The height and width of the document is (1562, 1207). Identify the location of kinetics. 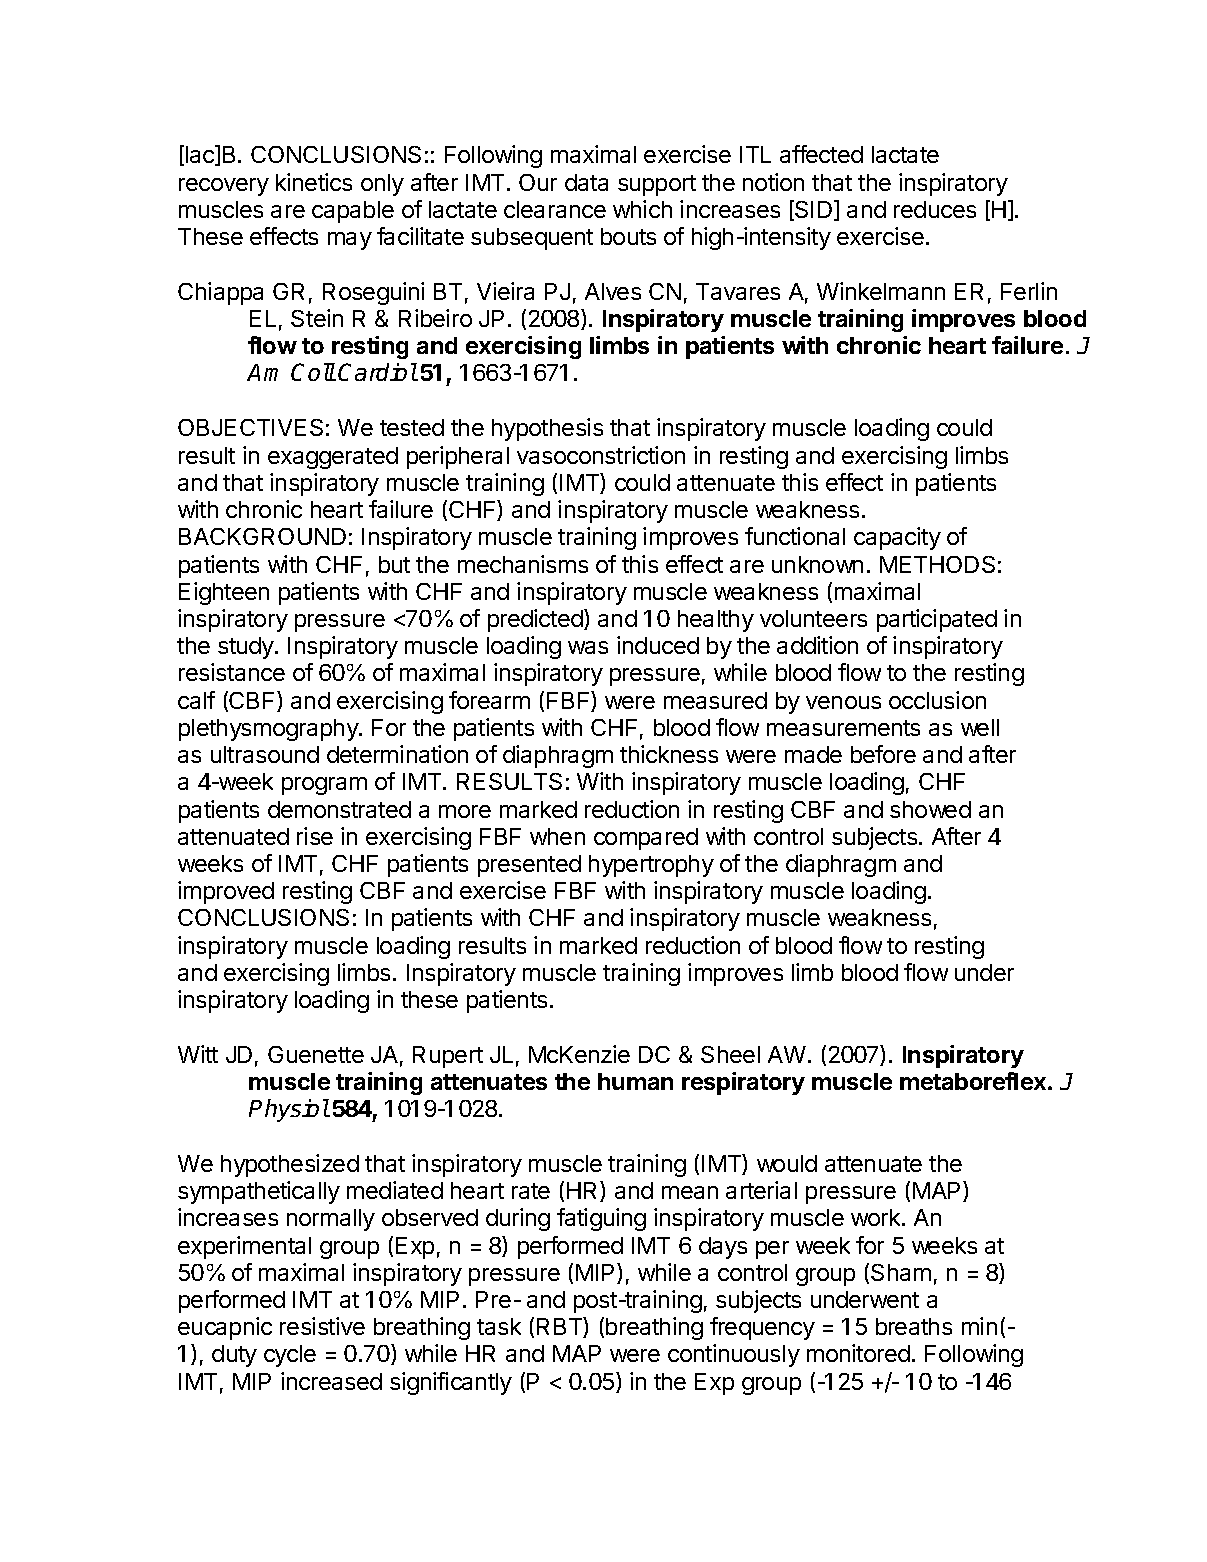
(314, 182).
